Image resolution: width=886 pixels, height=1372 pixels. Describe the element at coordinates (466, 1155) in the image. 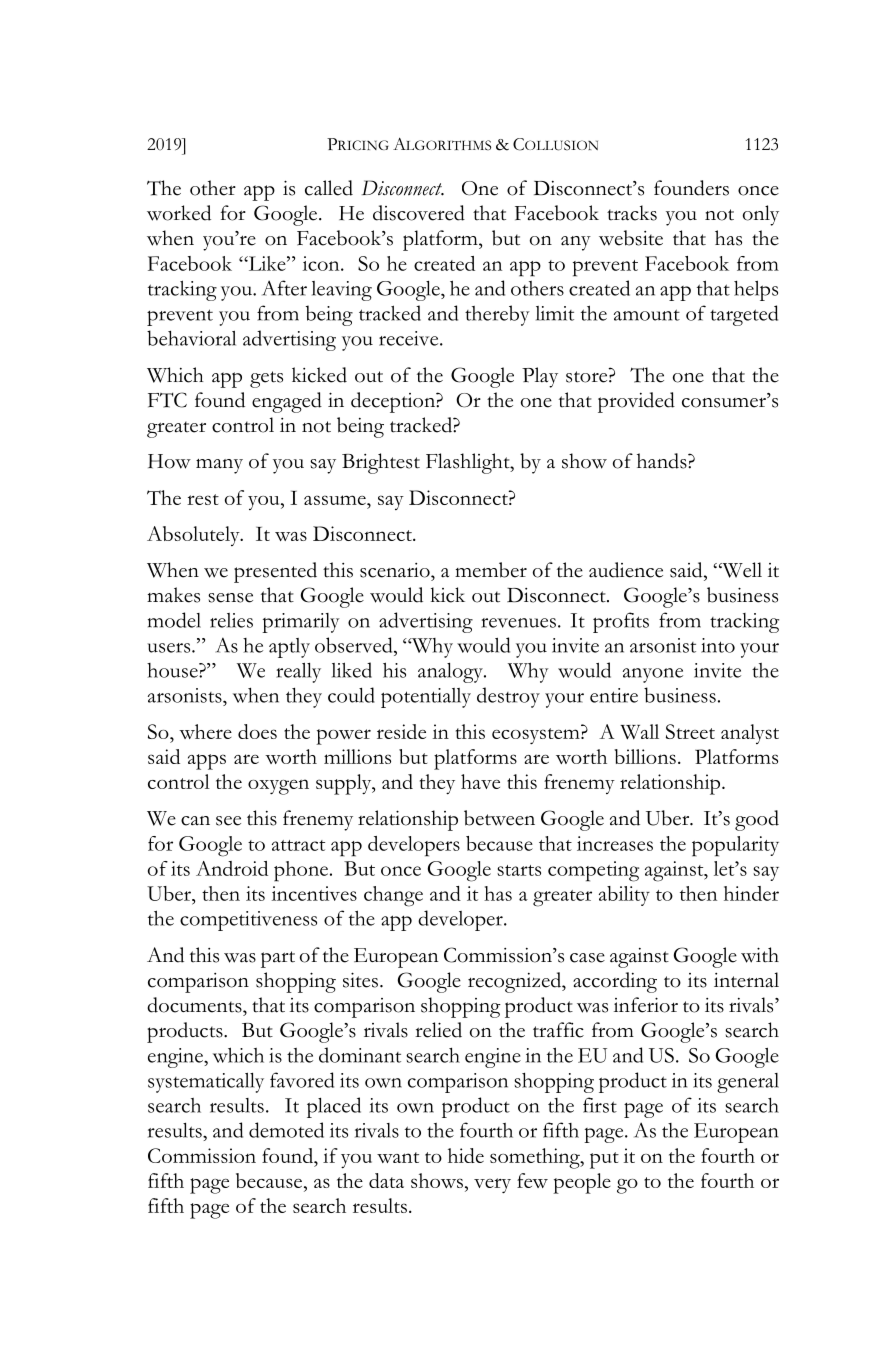

I see `hide` at that location.
